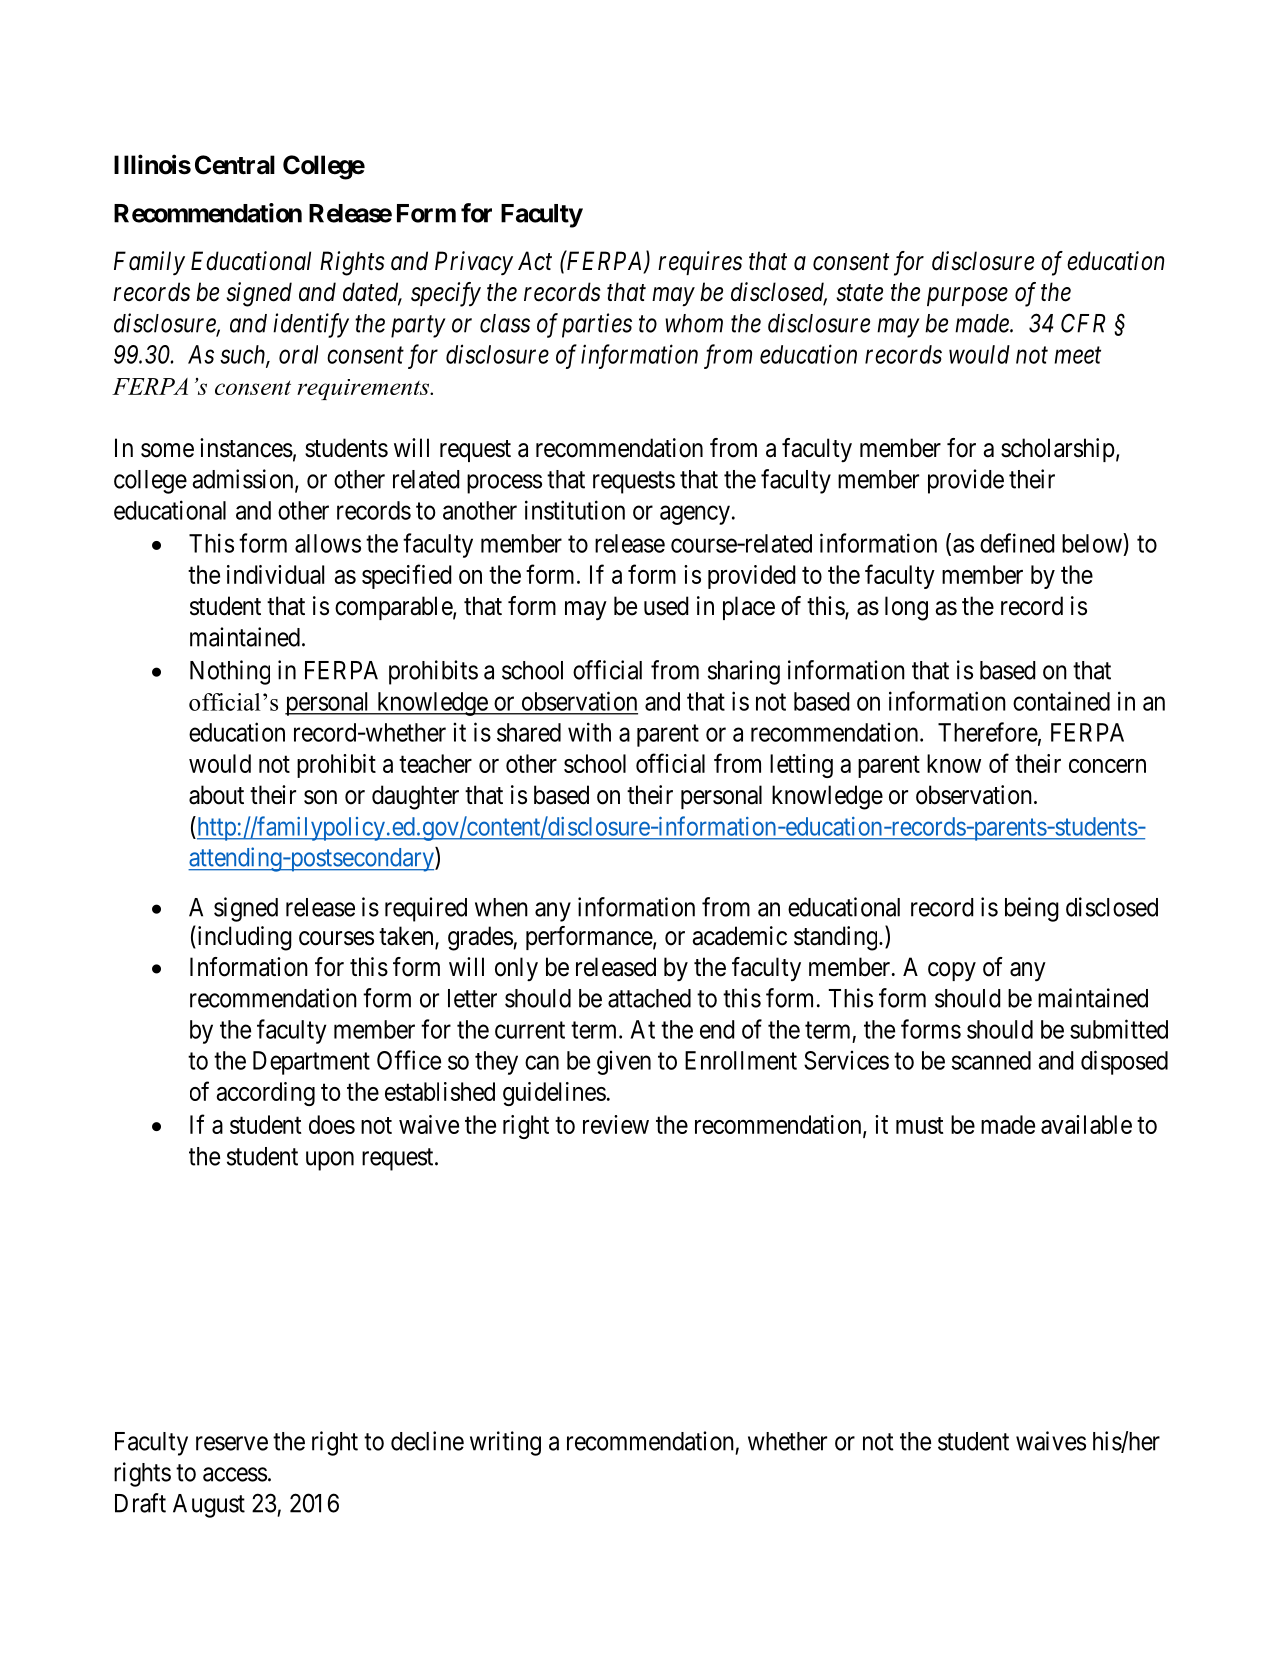 The height and width of the screenshot is (1660, 1282). What do you see at coordinates (920, 1125) in the screenshot?
I see `must` at bounding box center [920, 1125].
